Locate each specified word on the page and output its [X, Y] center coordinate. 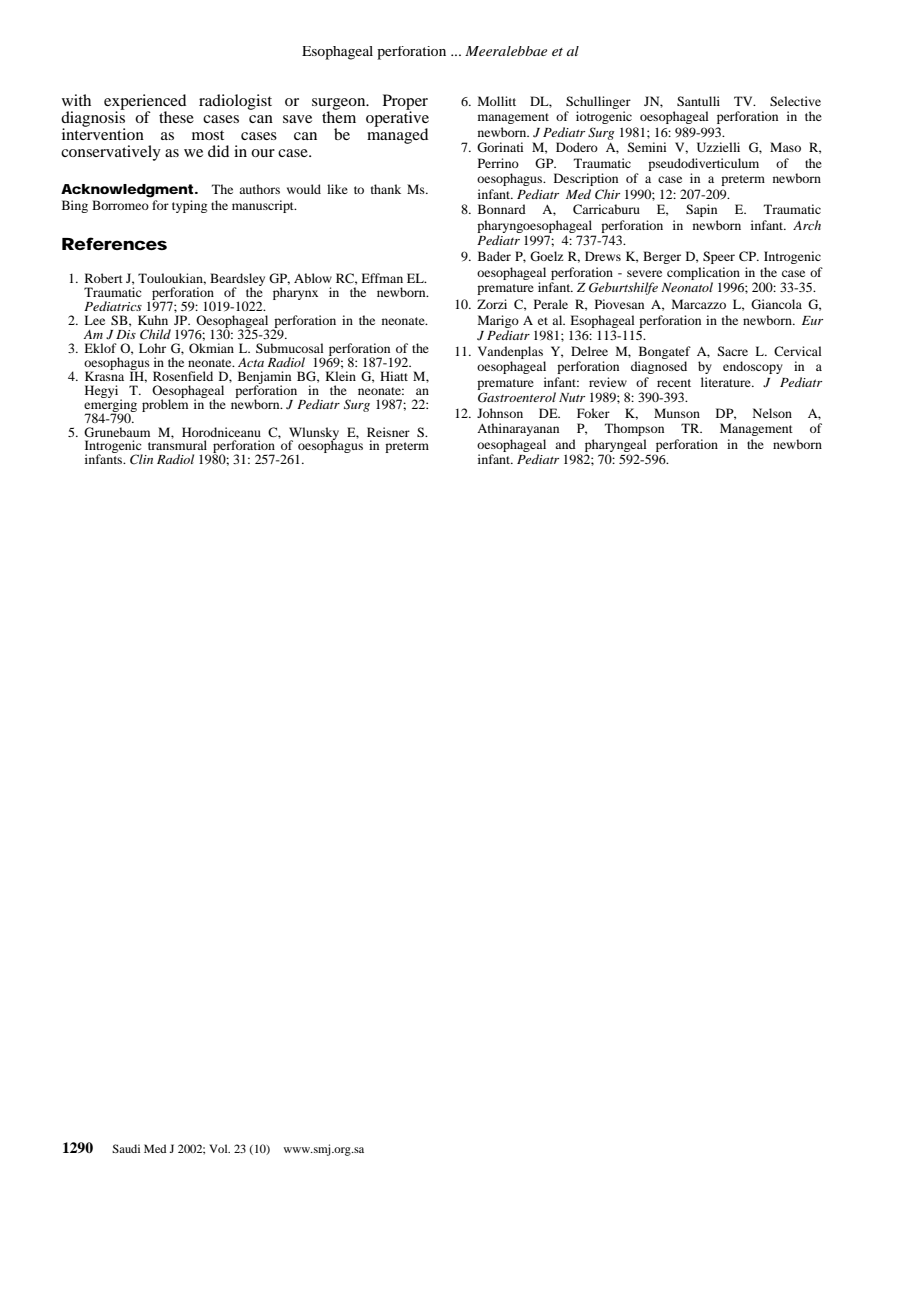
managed [397, 135]
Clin [141, 459]
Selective [795, 101]
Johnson [500, 413]
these [176, 117]
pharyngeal [616, 445]
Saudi [126, 1148]
